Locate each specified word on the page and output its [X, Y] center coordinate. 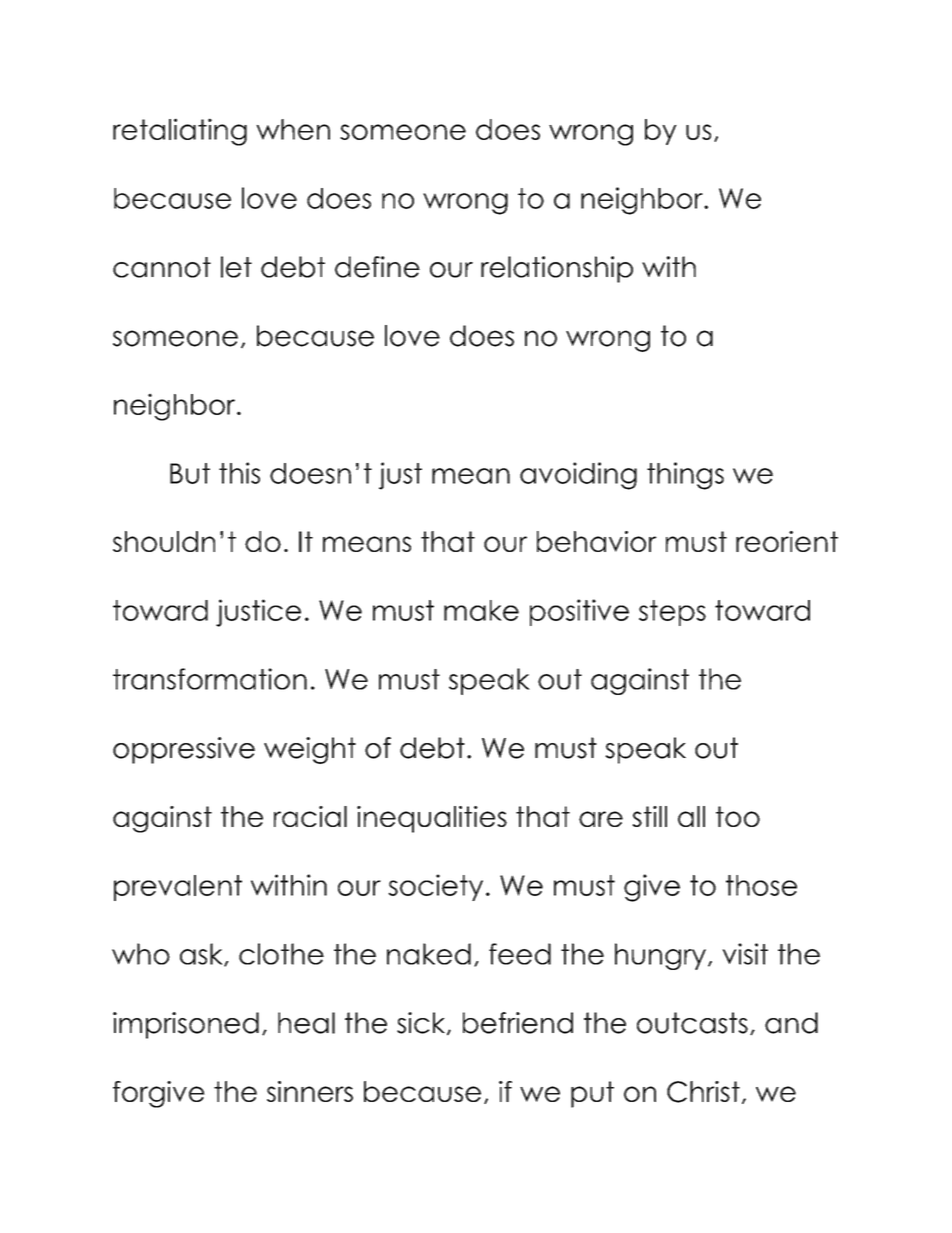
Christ [703, 1092]
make [481, 610]
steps [672, 613]
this [239, 473]
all [691, 816]
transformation [210, 679]
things [685, 476]
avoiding [578, 476]
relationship [557, 269]
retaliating [180, 132]
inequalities [432, 819]
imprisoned [186, 1025]
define [377, 267]
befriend [518, 1023]
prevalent [178, 888]
